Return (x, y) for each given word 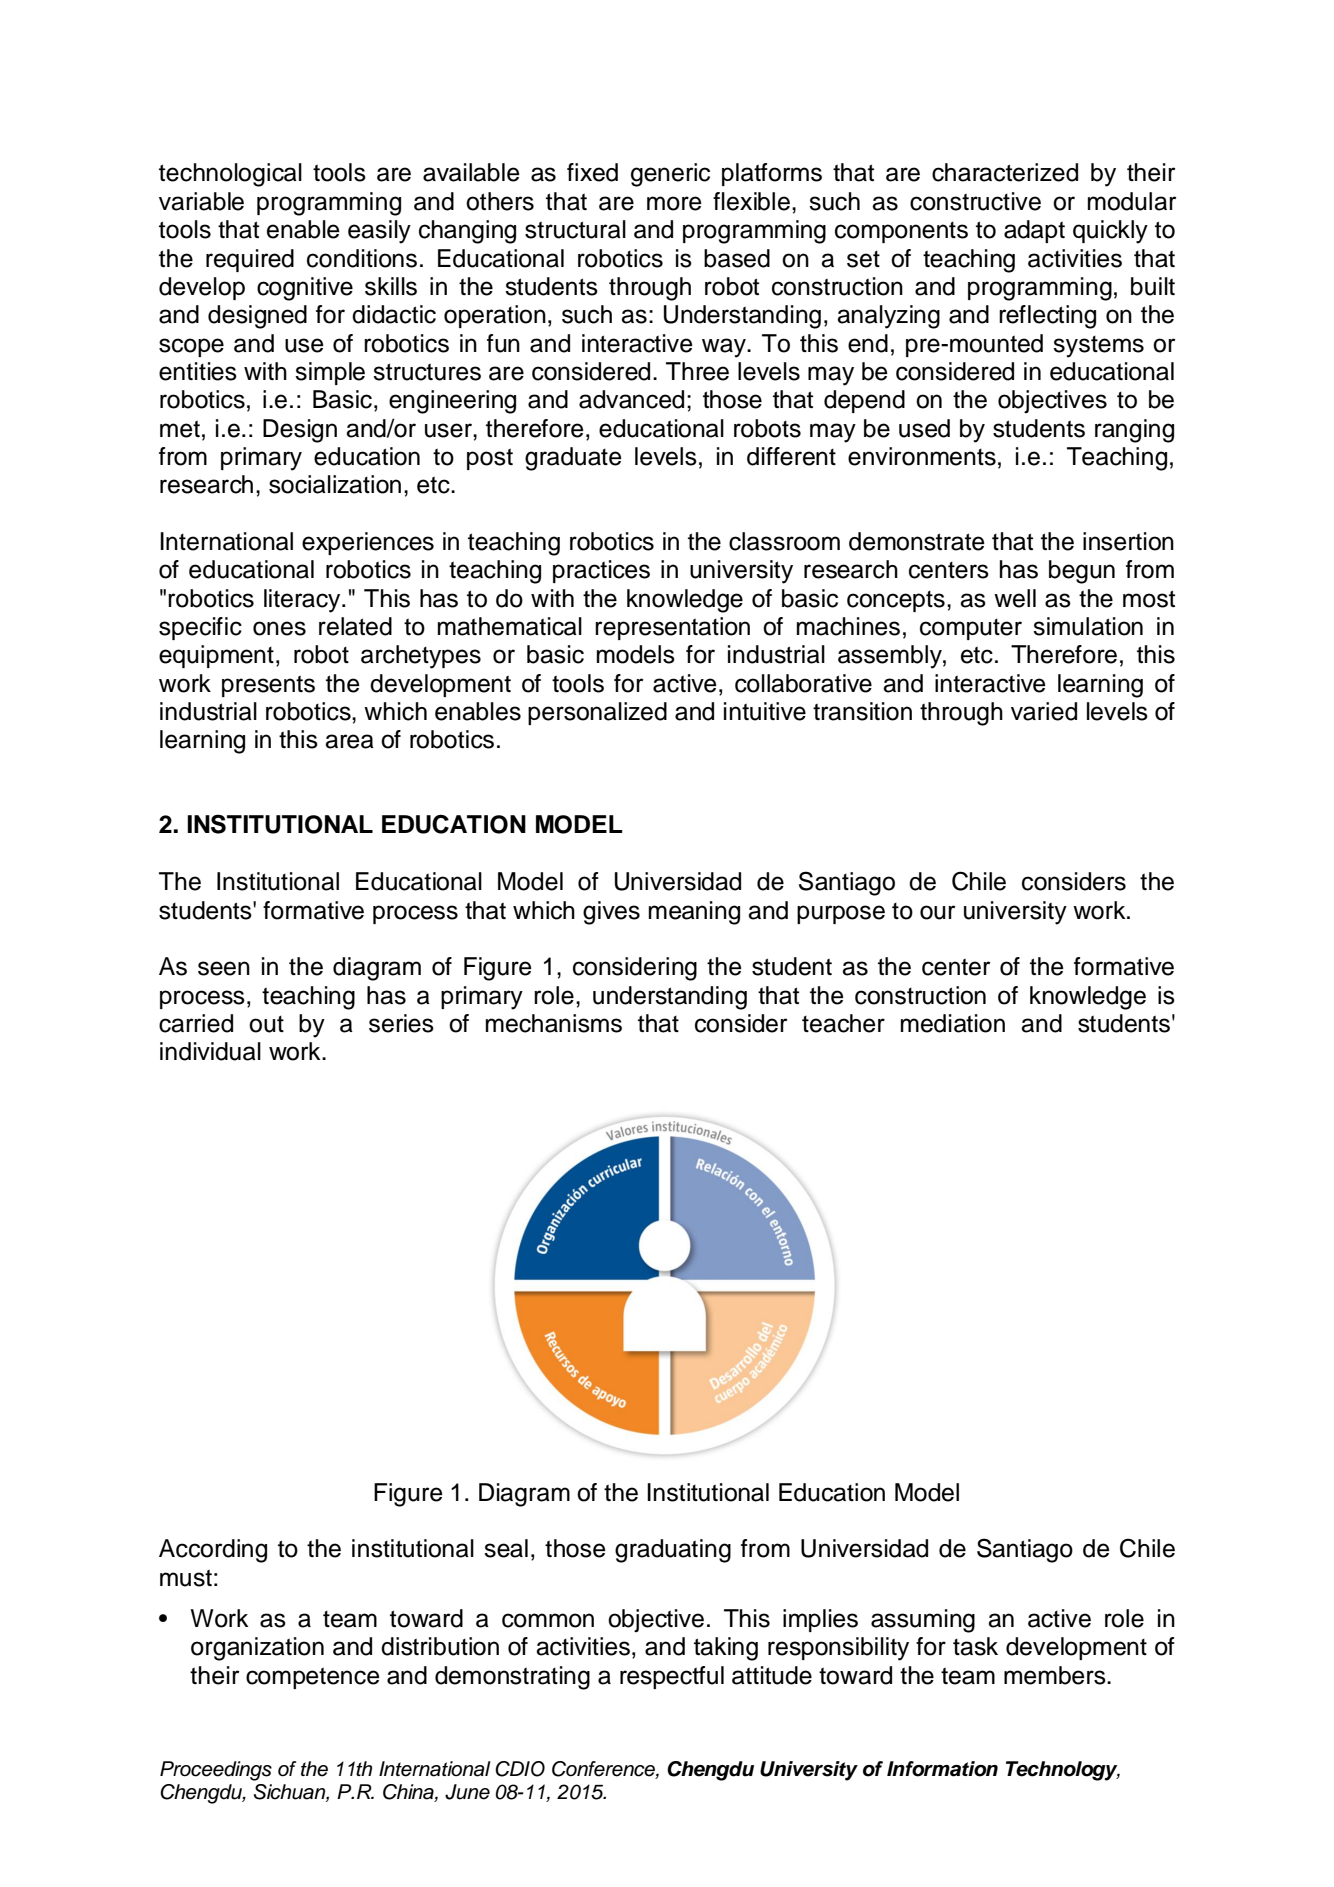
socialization (335, 484)
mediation (953, 1023)
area (349, 741)
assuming (923, 1621)
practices (601, 571)
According (213, 1551)
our (938, 912)
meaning (694, 913)
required (250, 260)
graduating (673, 1551)
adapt (1034, 231)
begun (1082, 572)
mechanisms (554, 1023)
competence (313, 1678)
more (674, 203)
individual (210, 1051)
